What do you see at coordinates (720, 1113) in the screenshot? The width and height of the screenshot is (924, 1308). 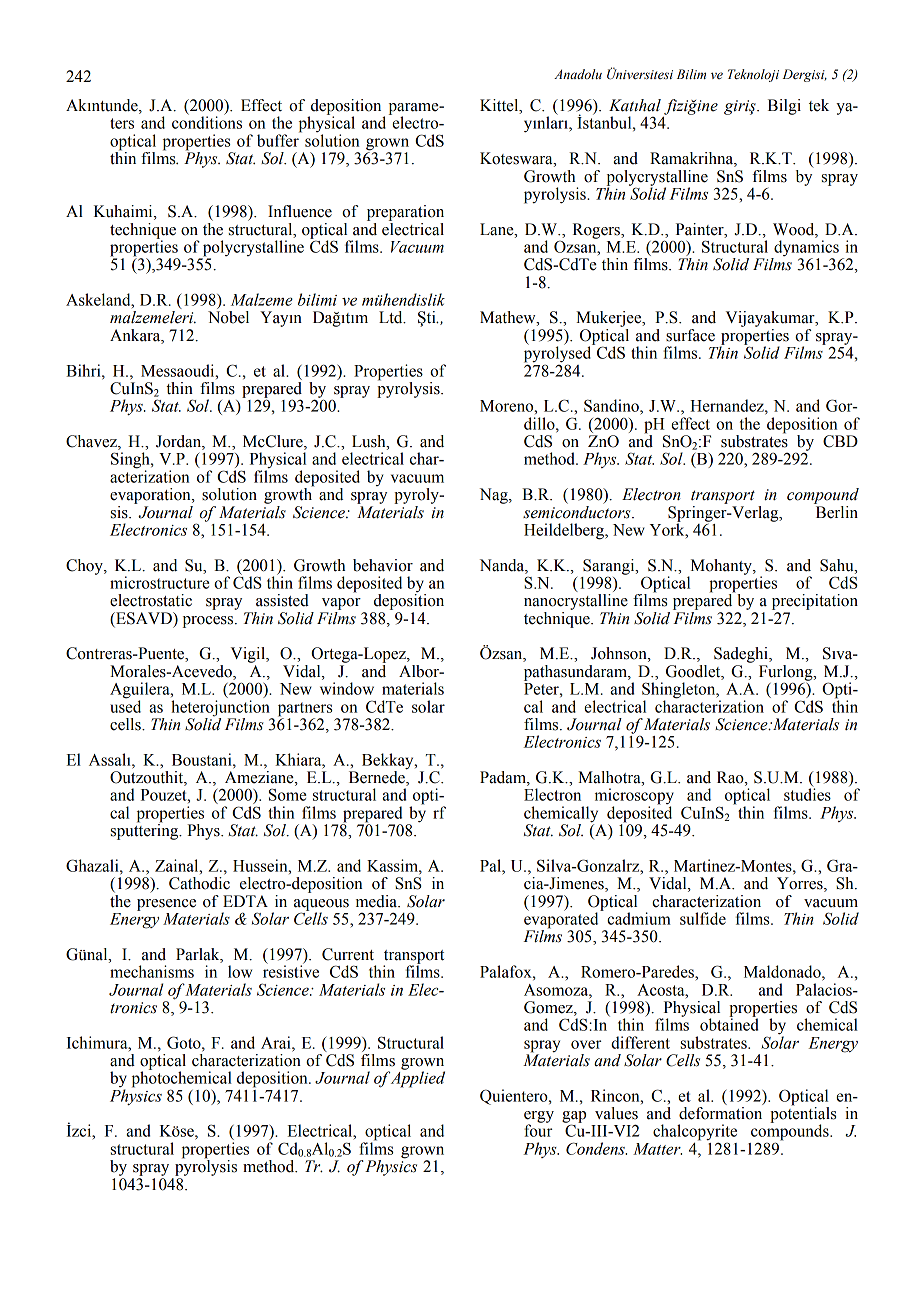 I see `deformation` at bounding box center [720, 1113].
